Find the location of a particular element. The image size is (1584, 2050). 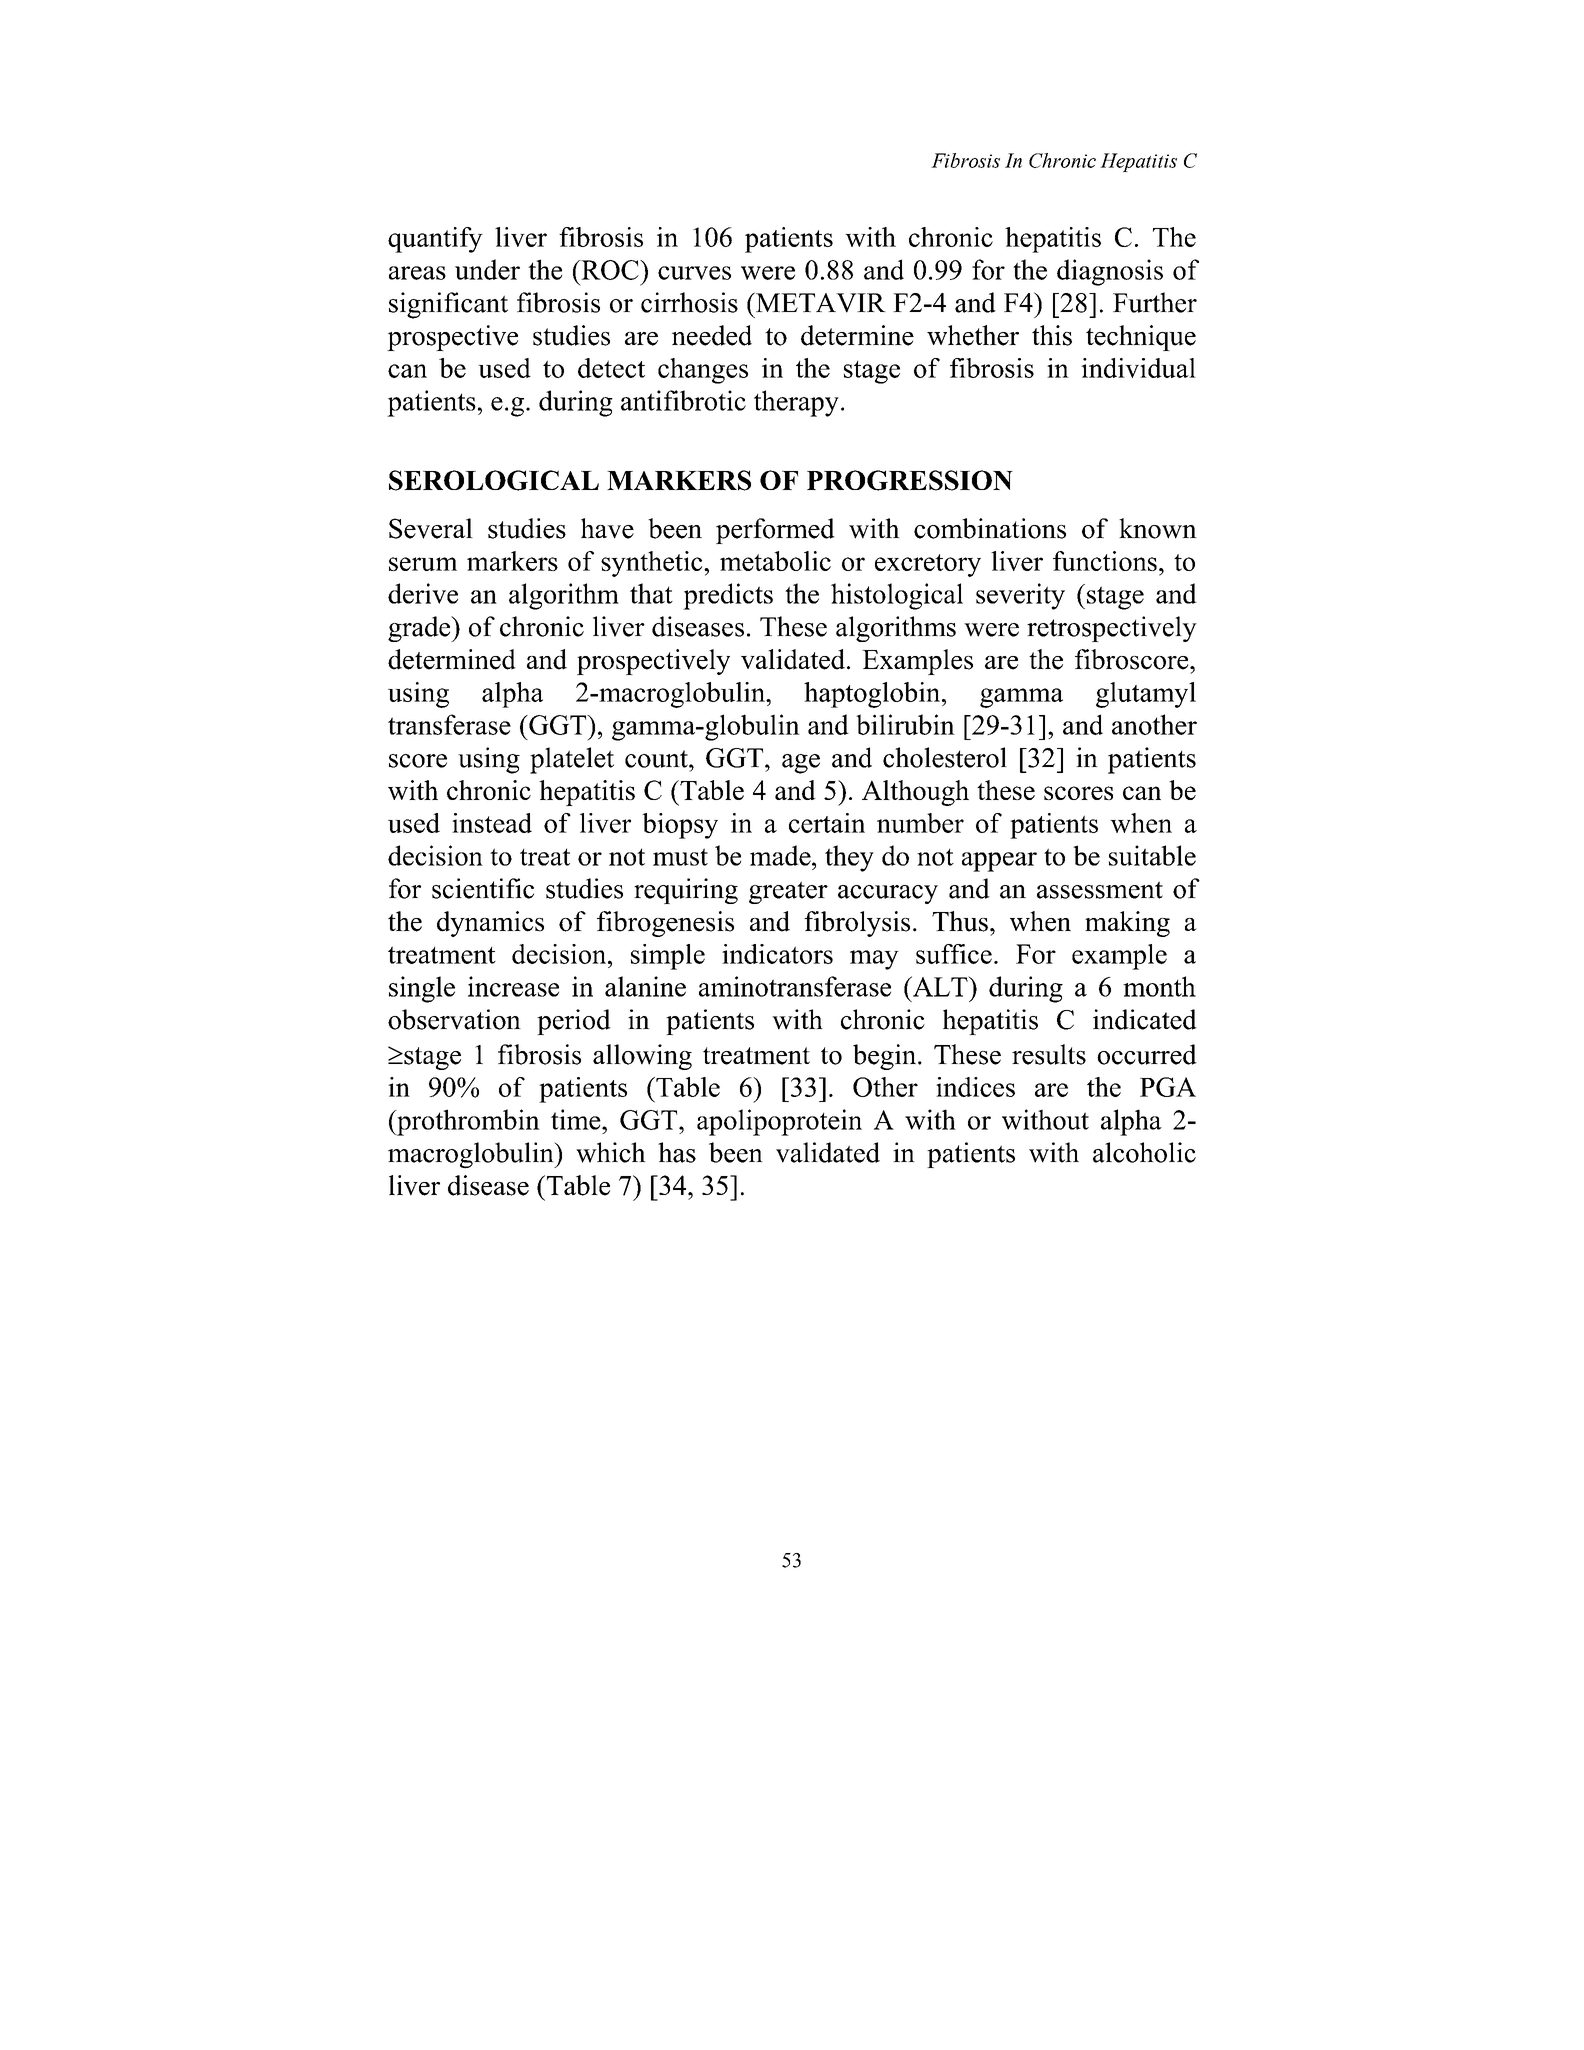

diagnosis is located at coordinates (1110, 272).
